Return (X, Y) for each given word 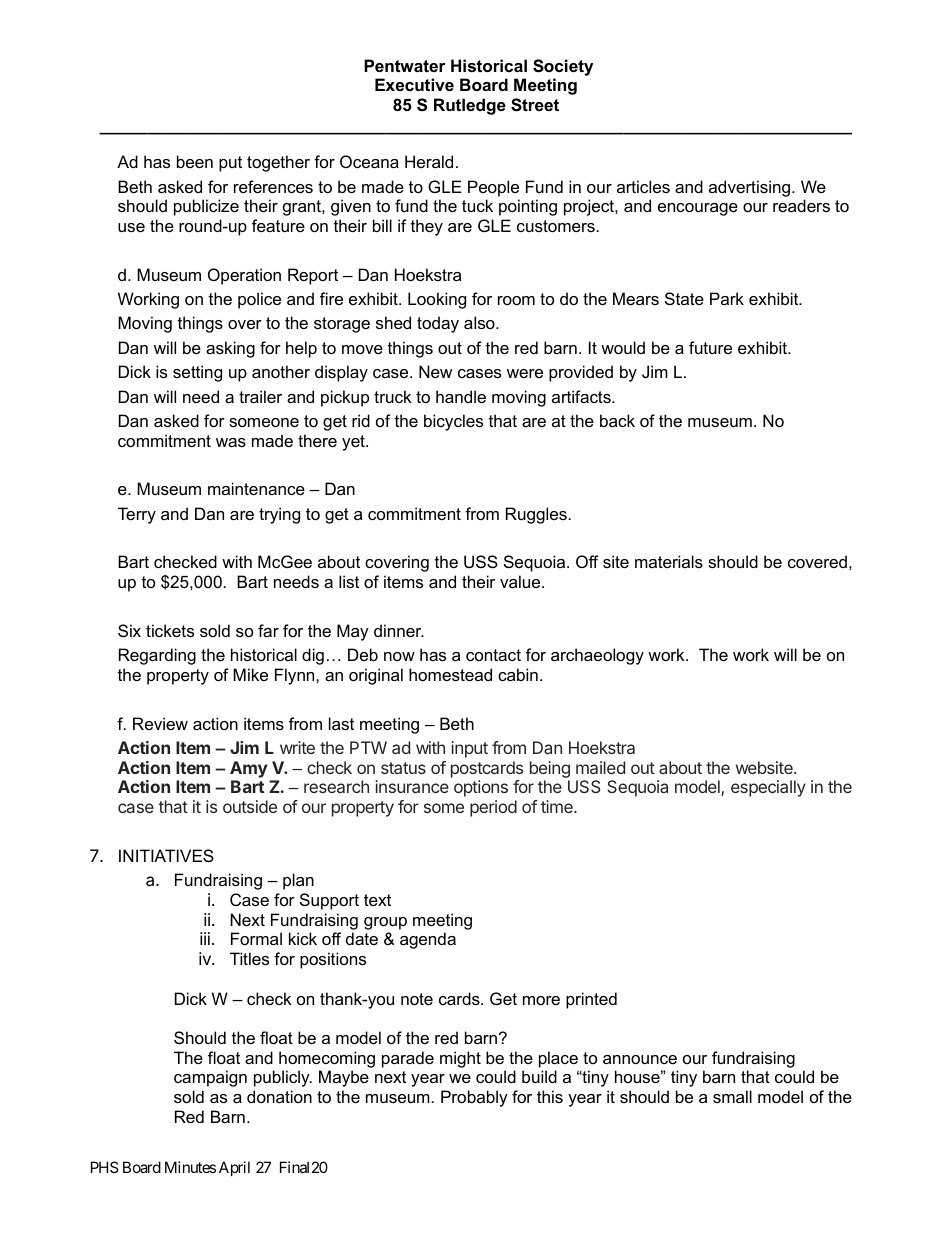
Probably (474, 1098)
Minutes (190, 1167)
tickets (170, 630)
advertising (751, 188)
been (195, 161)
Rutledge (470, 106)
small (732, 1096)
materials (669, 561)
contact (493, 655)
